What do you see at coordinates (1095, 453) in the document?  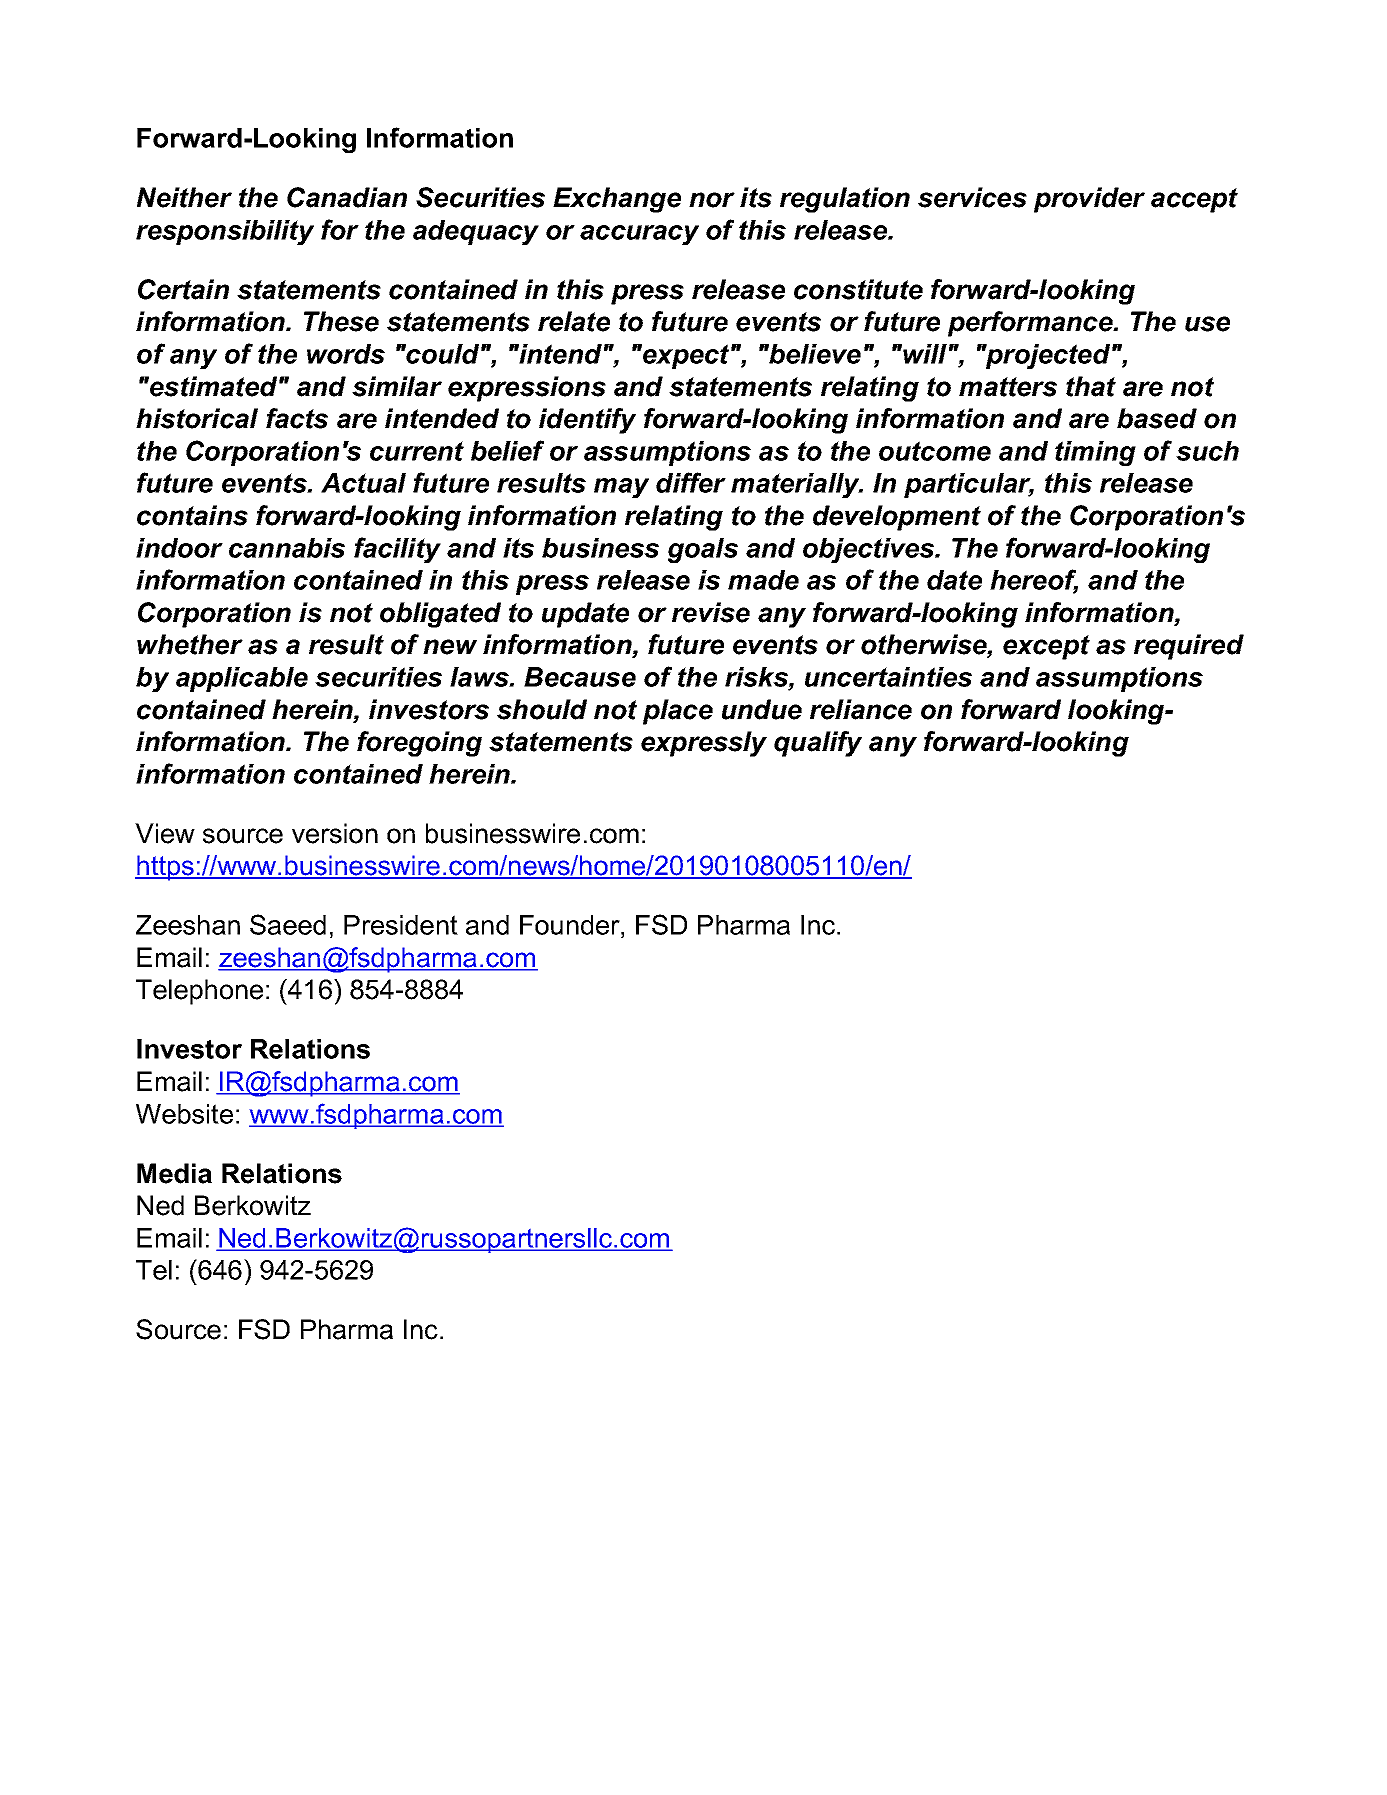 I see `timing` at bounding box center [1095, 453].
